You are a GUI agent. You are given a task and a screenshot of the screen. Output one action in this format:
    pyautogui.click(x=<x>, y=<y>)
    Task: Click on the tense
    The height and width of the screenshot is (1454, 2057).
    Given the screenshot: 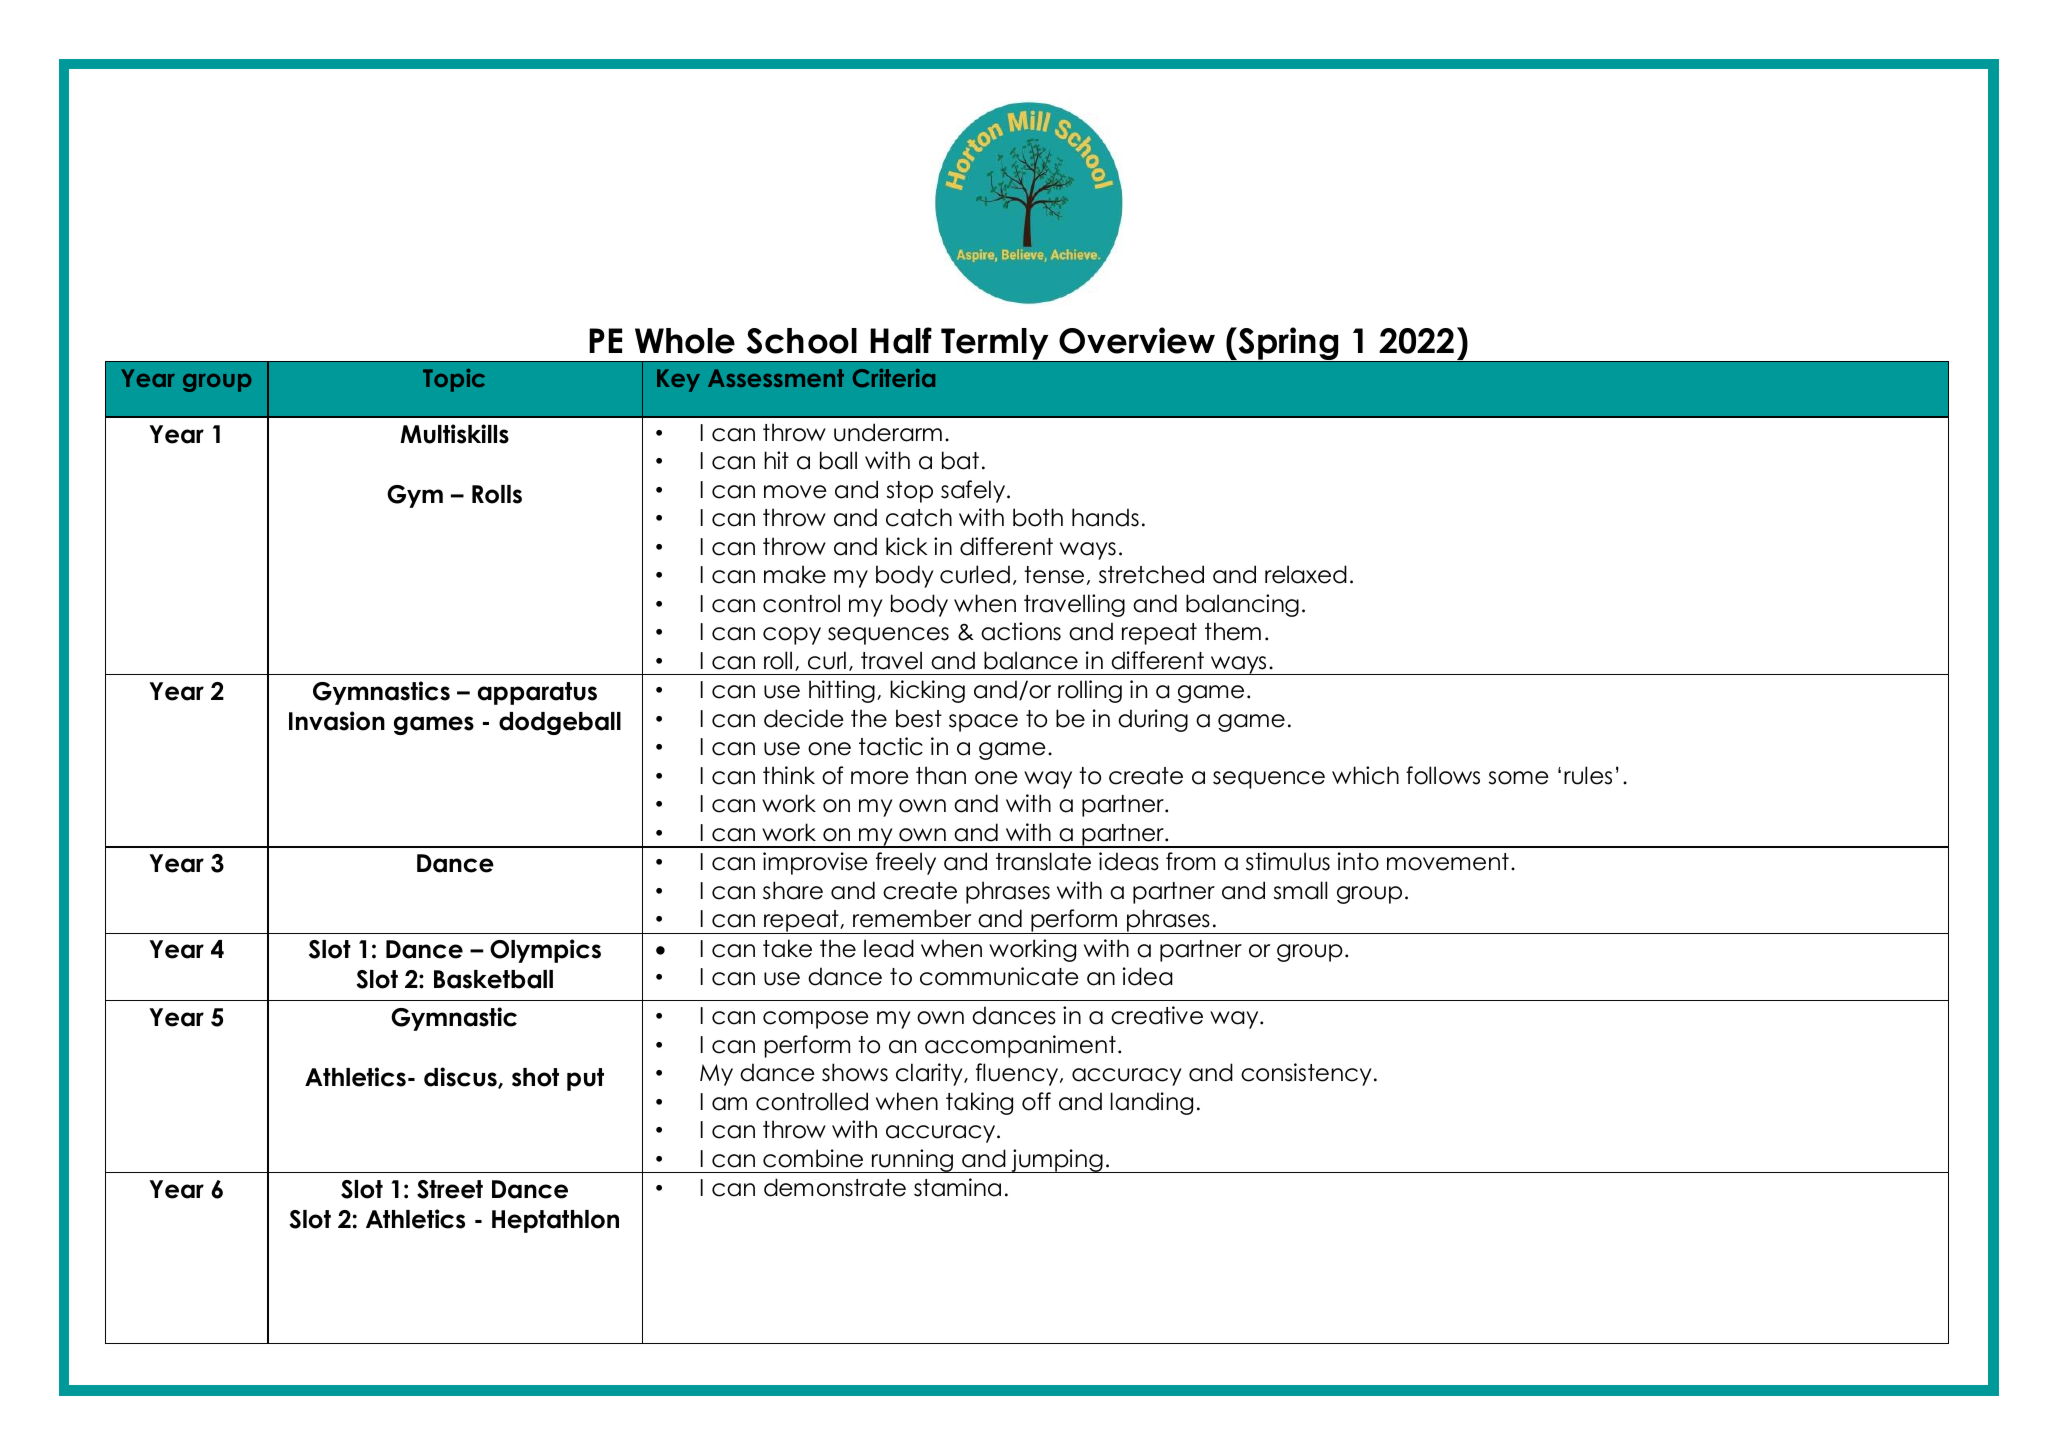 What is the action you would take?
    pyautogui.click(x=1054, y=575)
